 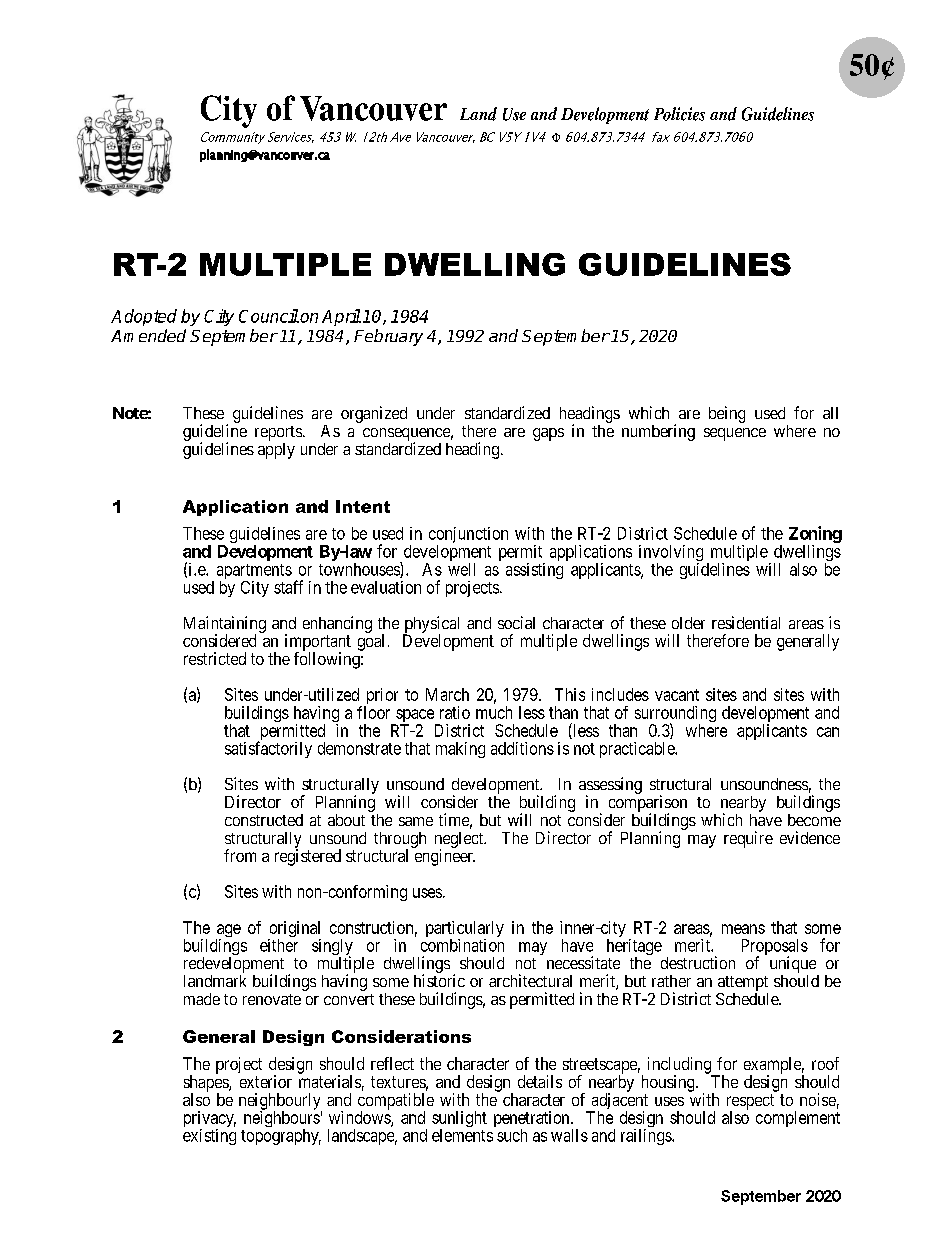 What do you see at coordinates (679, 114) in the screenshot?
I see `Policies` at bounding box center [679, 114].
